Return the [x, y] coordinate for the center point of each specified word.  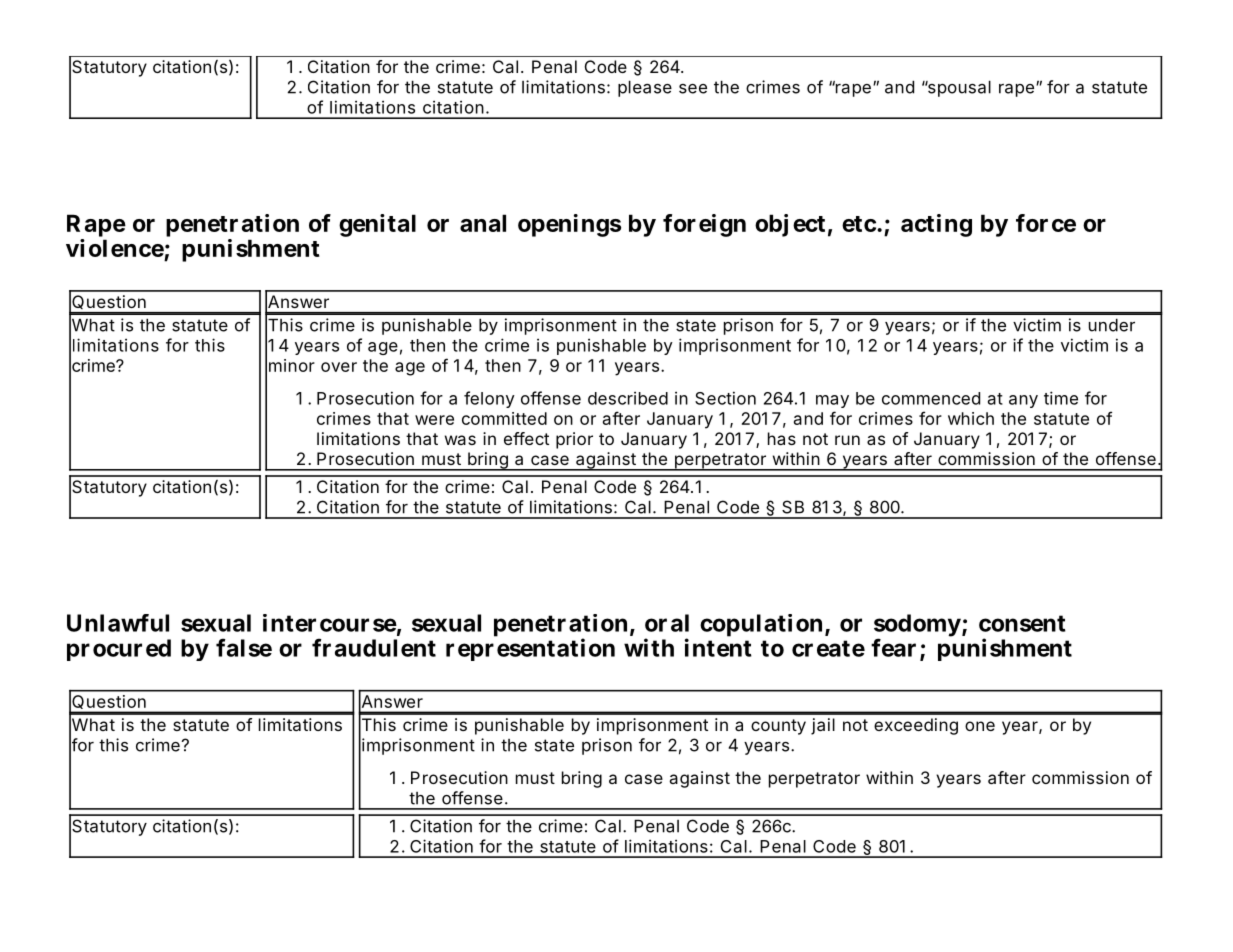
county [778, 727]
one [980, 726]
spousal [958, 88]
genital [377, 225]
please [645, 88]
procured [119, 650]
